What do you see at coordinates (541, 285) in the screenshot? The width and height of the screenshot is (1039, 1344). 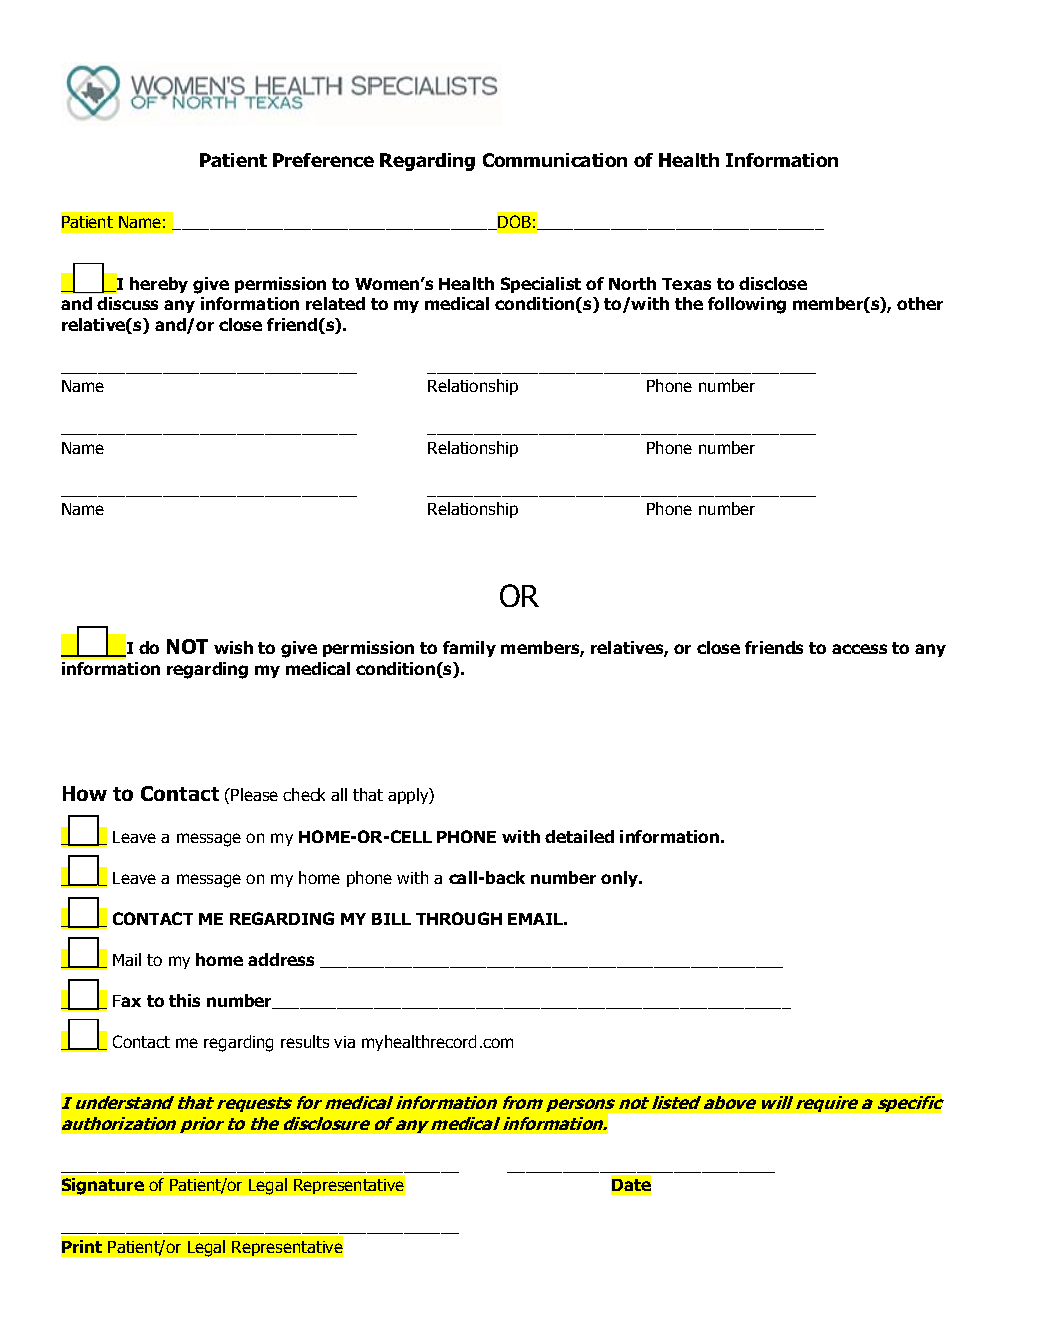 I see `Specialist` at bounding box center [541, 285].
